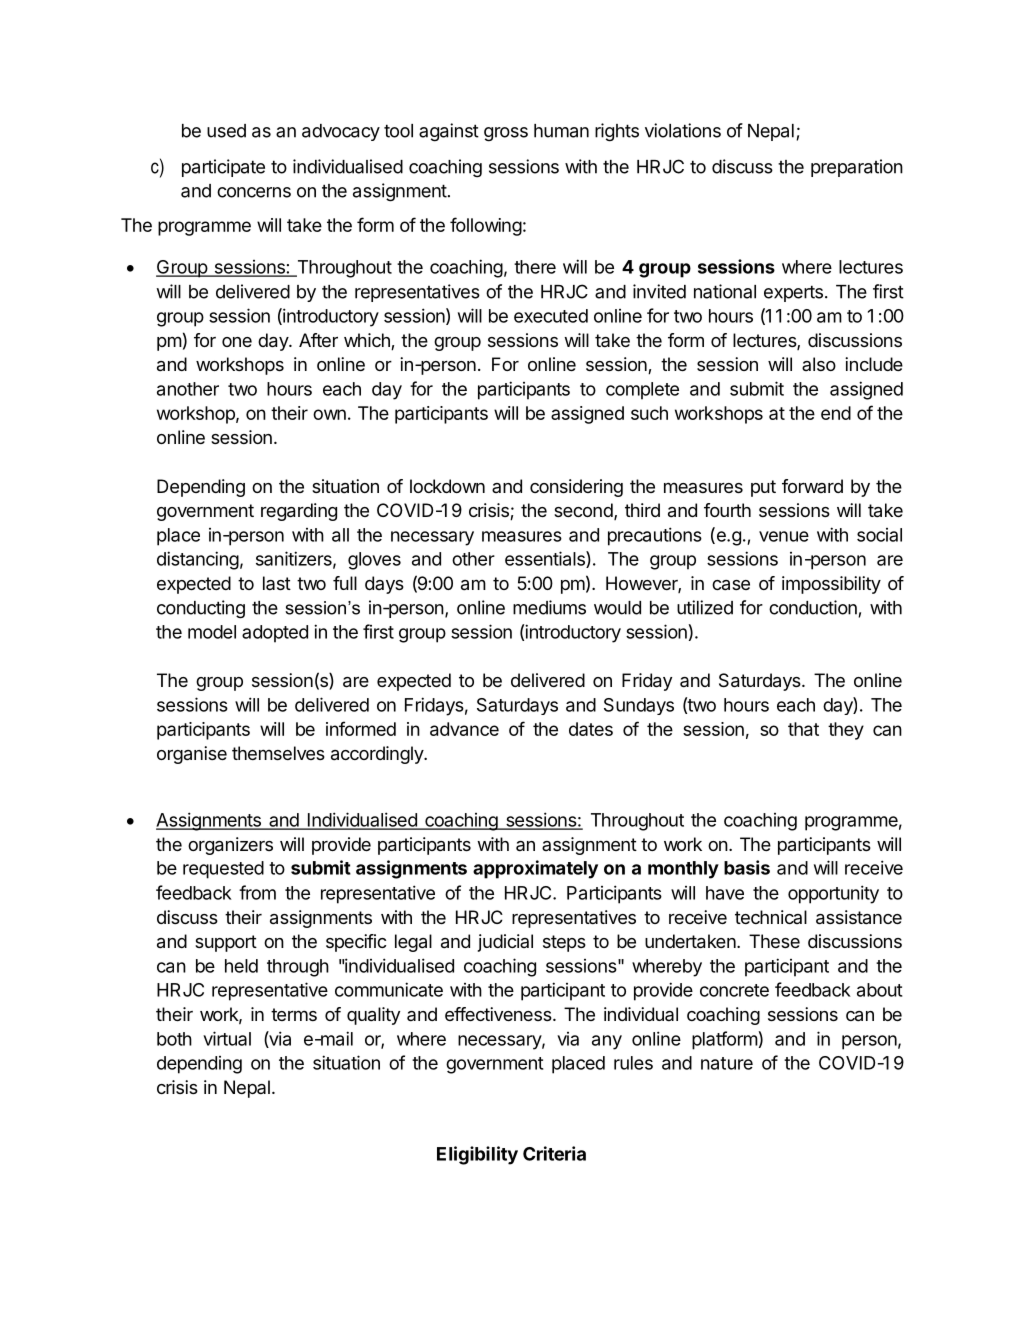 The image size is (1023, 1323). What do you see at coordinates (223, 168) in the page?
I see `participate` at bounding box center [223, 168].
